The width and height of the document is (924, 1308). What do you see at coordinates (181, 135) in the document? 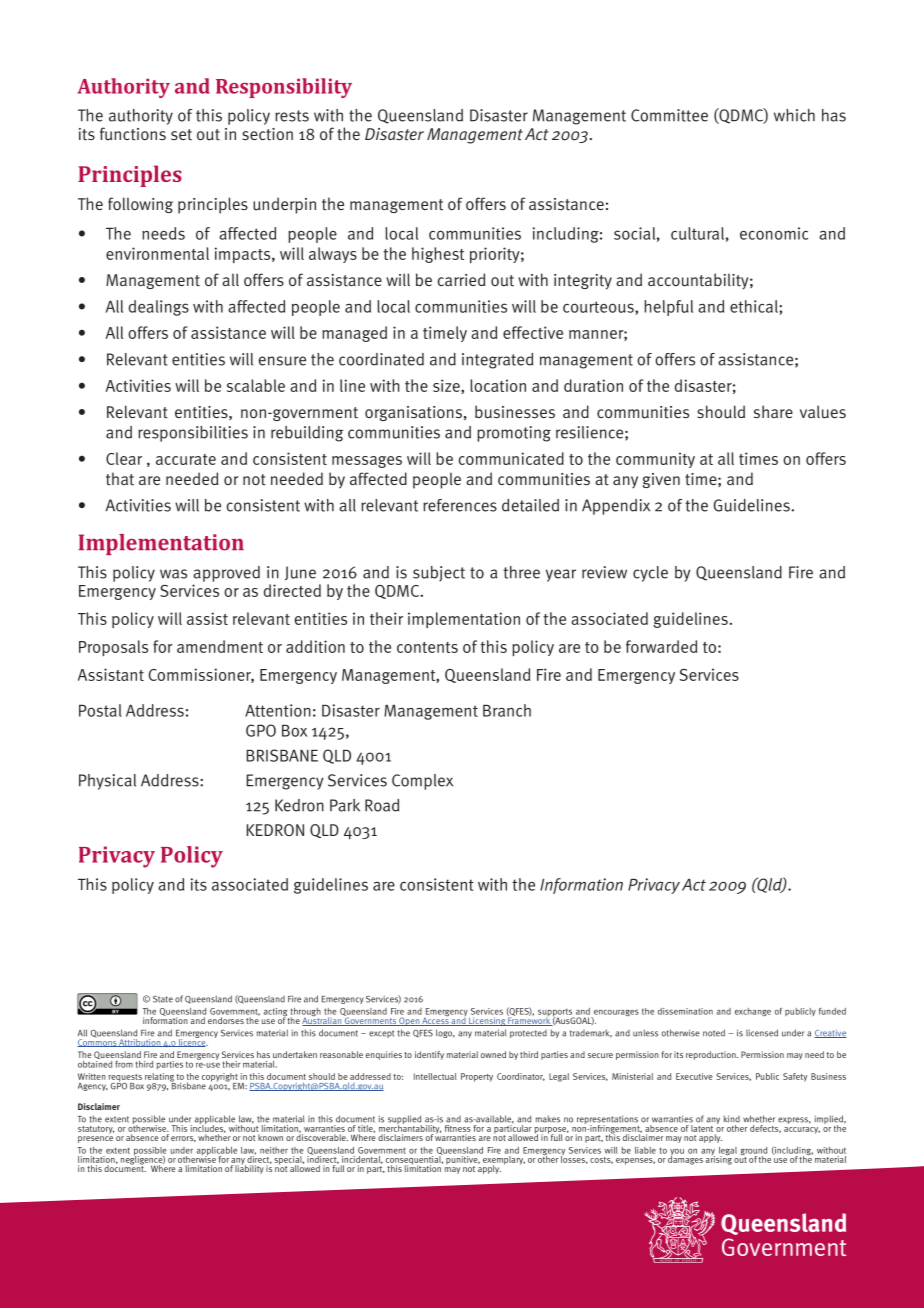
I see `set` at bounding box center [181, 135].
